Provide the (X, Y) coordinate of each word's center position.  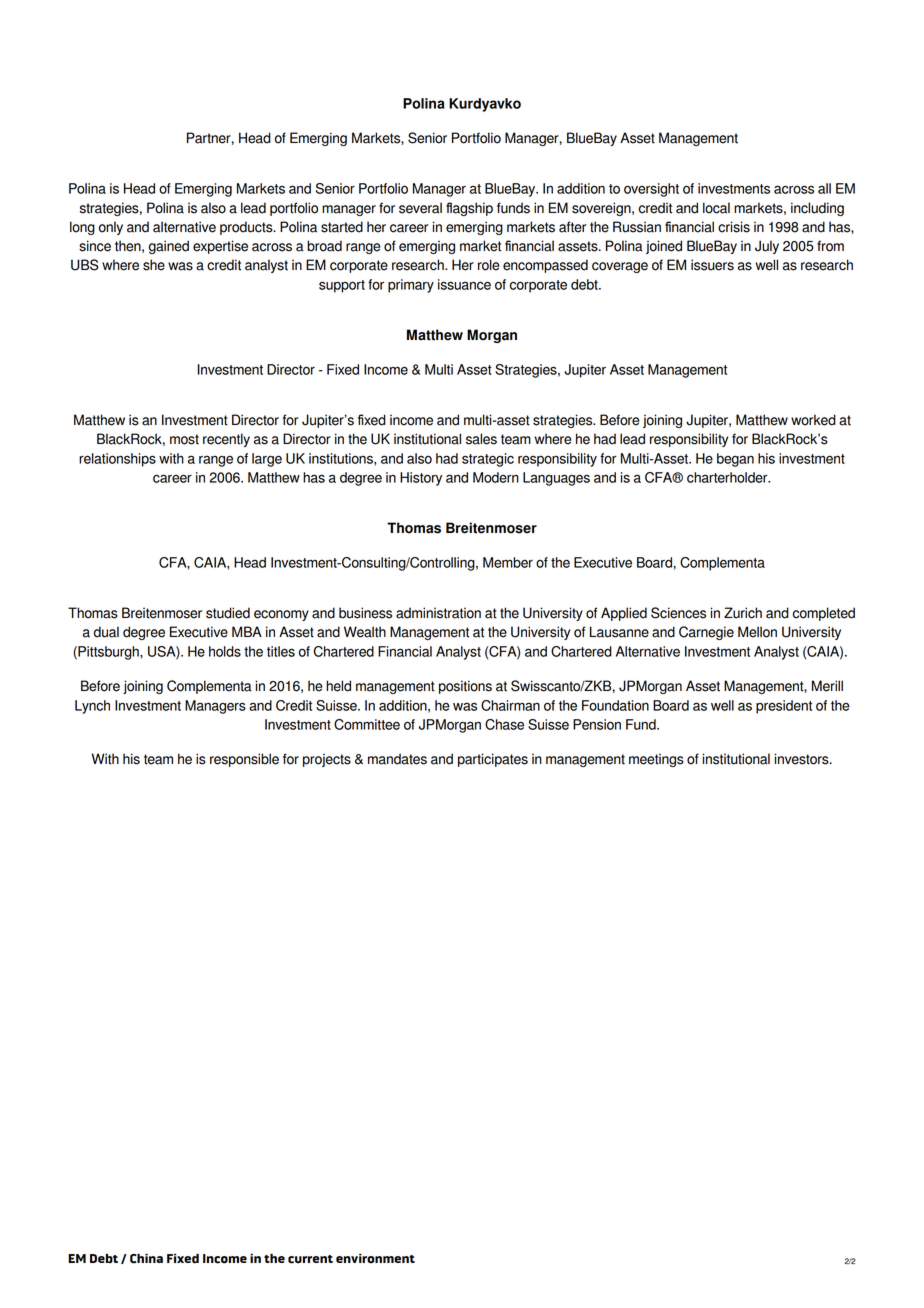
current (310, 1259)
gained (169, 247)
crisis (734, 227)
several (420, 208)
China (146, 1259)
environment (375, 1259)
